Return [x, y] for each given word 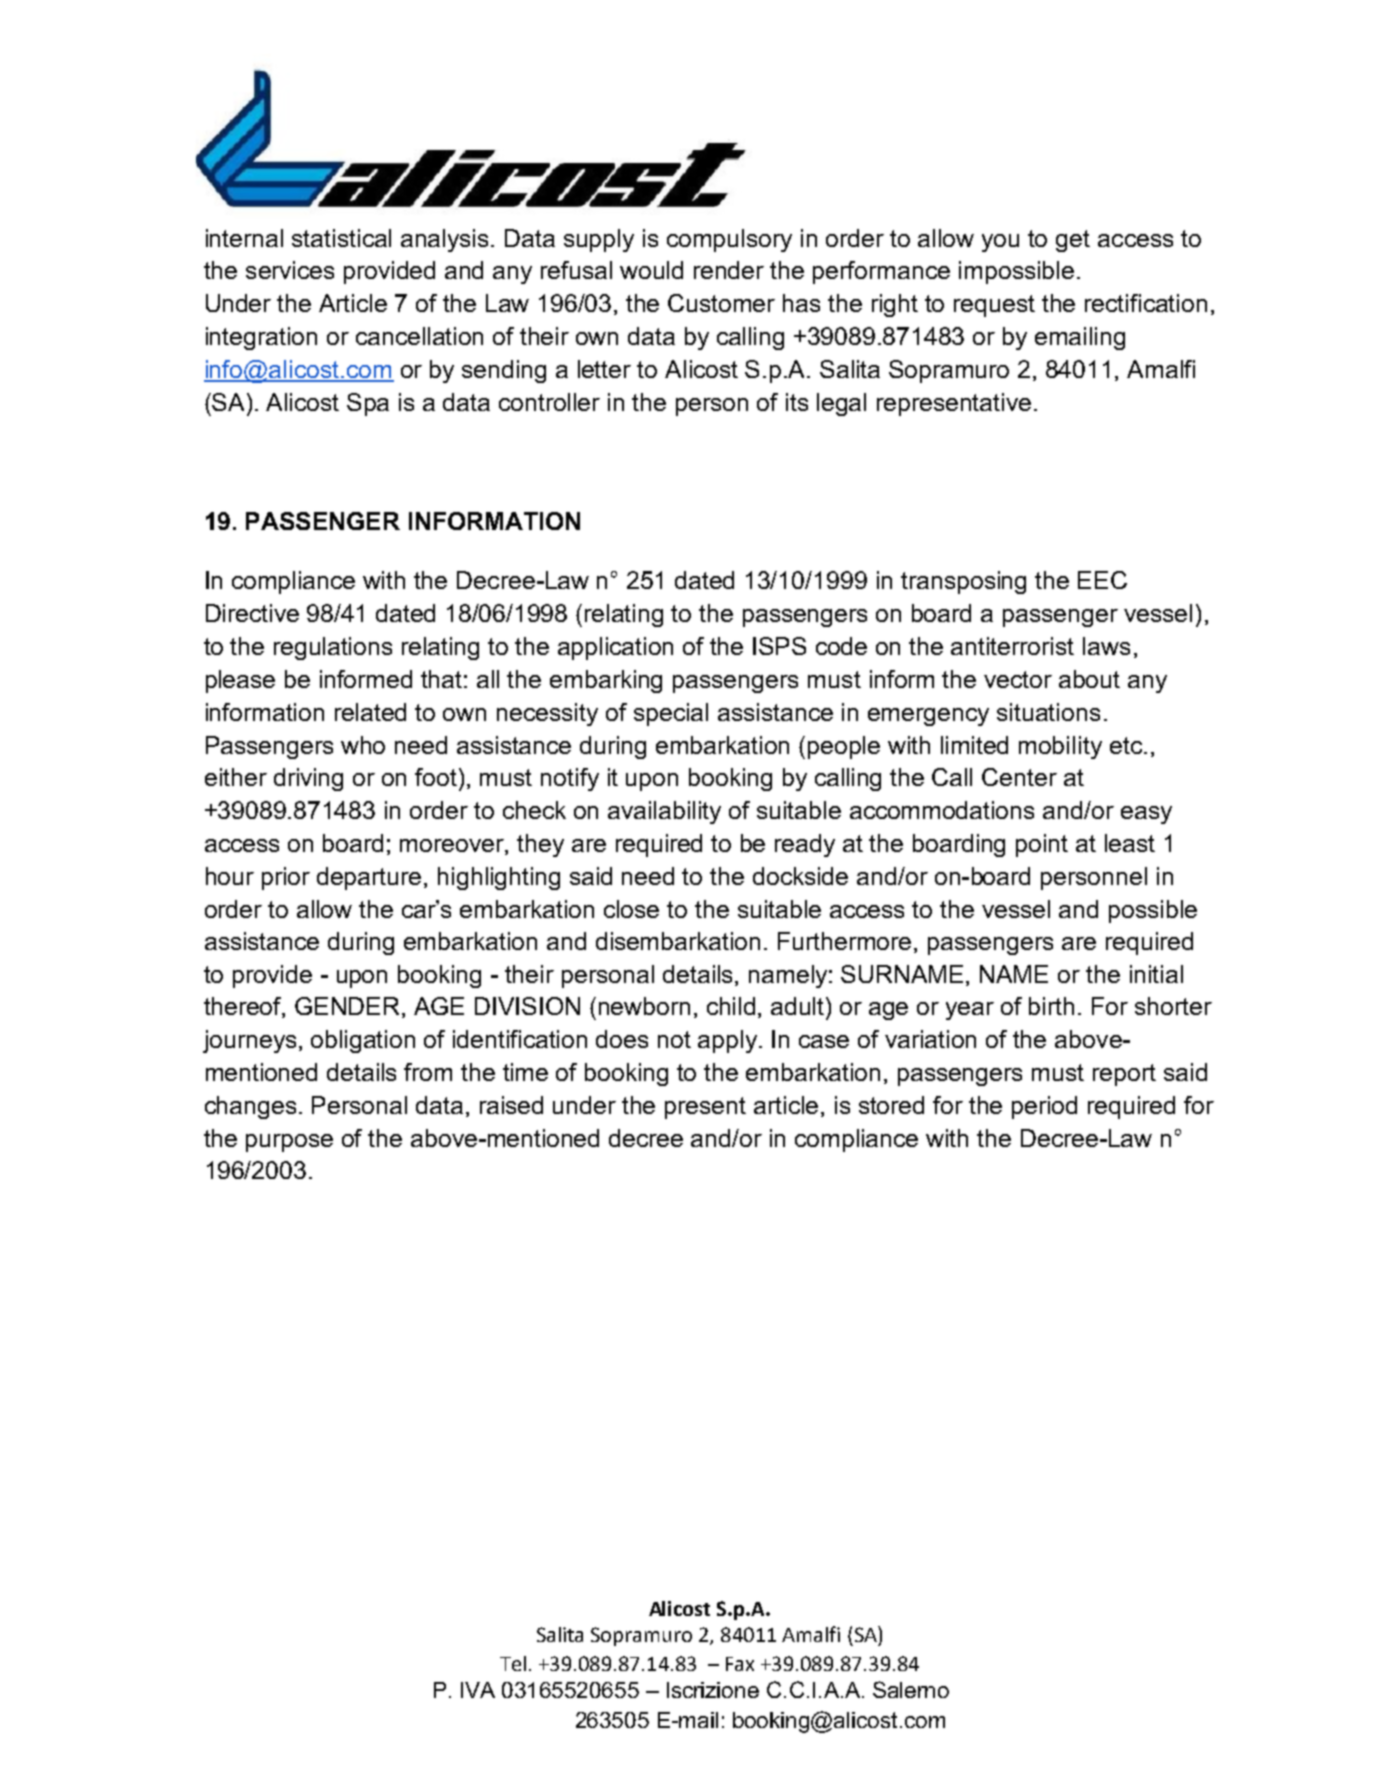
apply [729, 1041]
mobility [1060, 747]
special [671, 714]
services [290, 270]
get [1073, 241]
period [1044, 1107]
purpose [289, 1143]
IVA [478, 1690]
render [729, 270]
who [363, 745]
